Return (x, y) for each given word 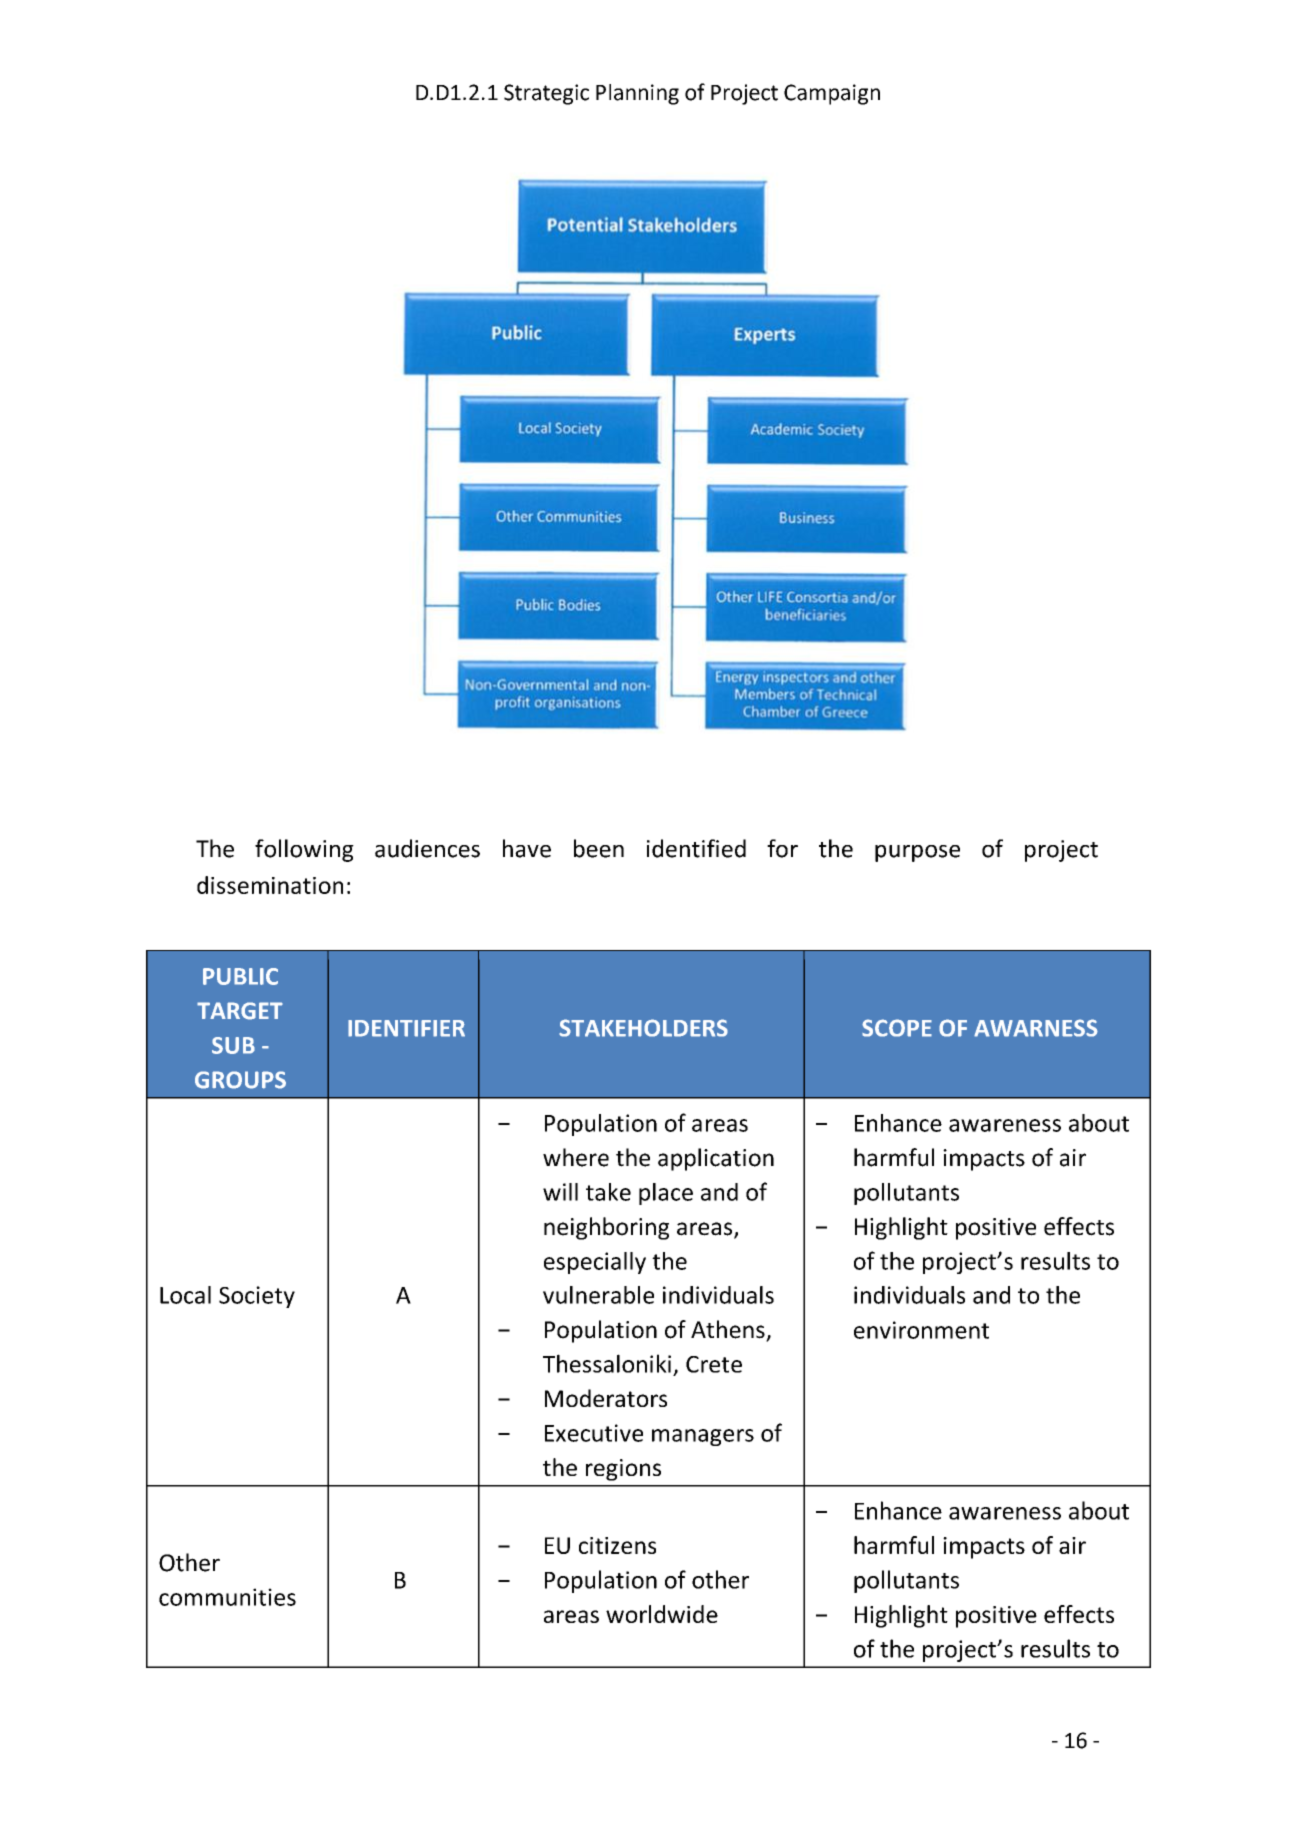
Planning (637, 94)
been (599, 848)
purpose (917, 853)
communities (227, 1597)
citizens (617, 1545)
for (782, 848)
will (560, 1192)
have (527, 848)
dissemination (270, 885)
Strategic (546, 94)
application (716, 1159)
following (304, 850)
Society (257, 1297)
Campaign (832, 94)
